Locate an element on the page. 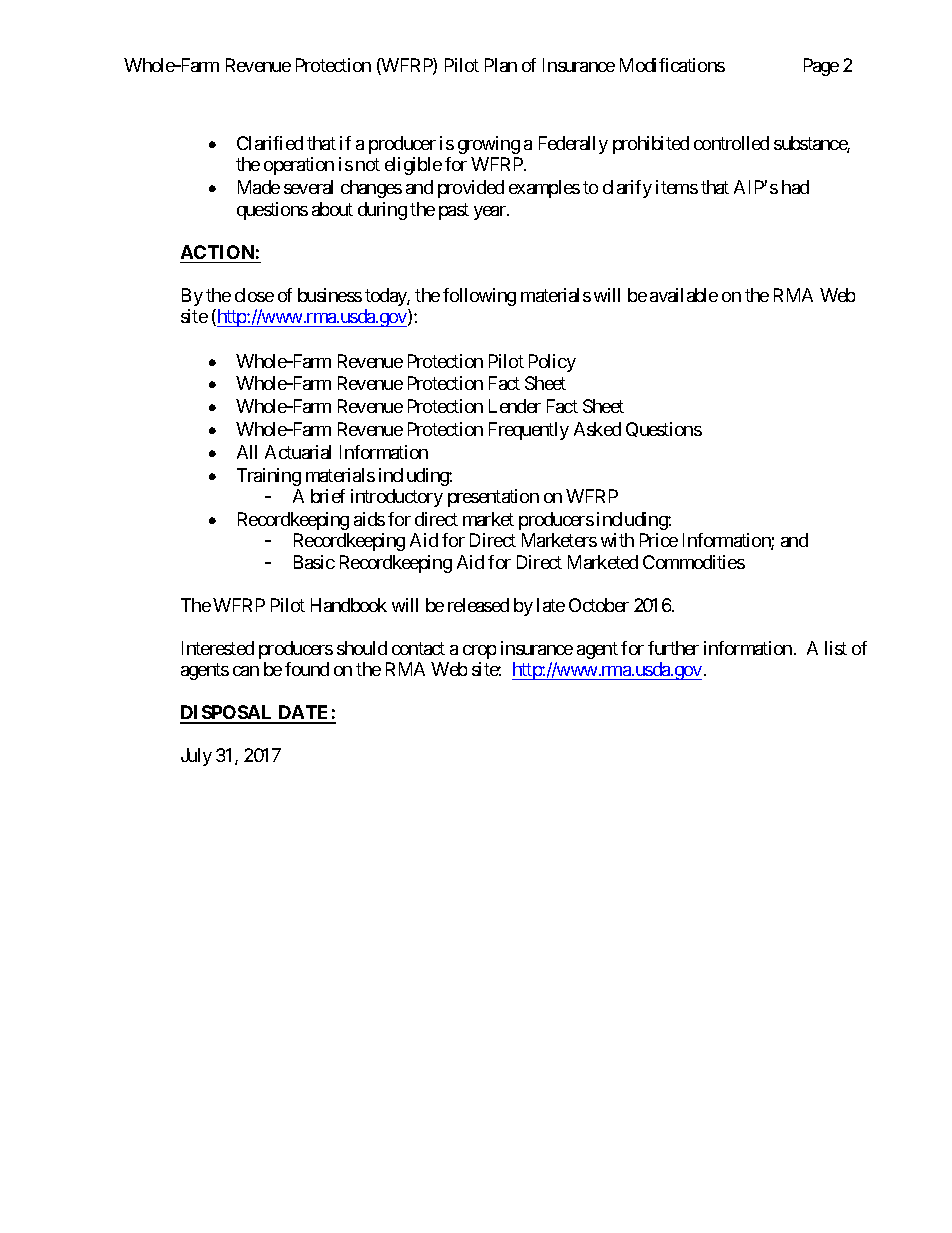 The height and width of the document is (1233, 952). Plan is located at coordinates (501, 65).
